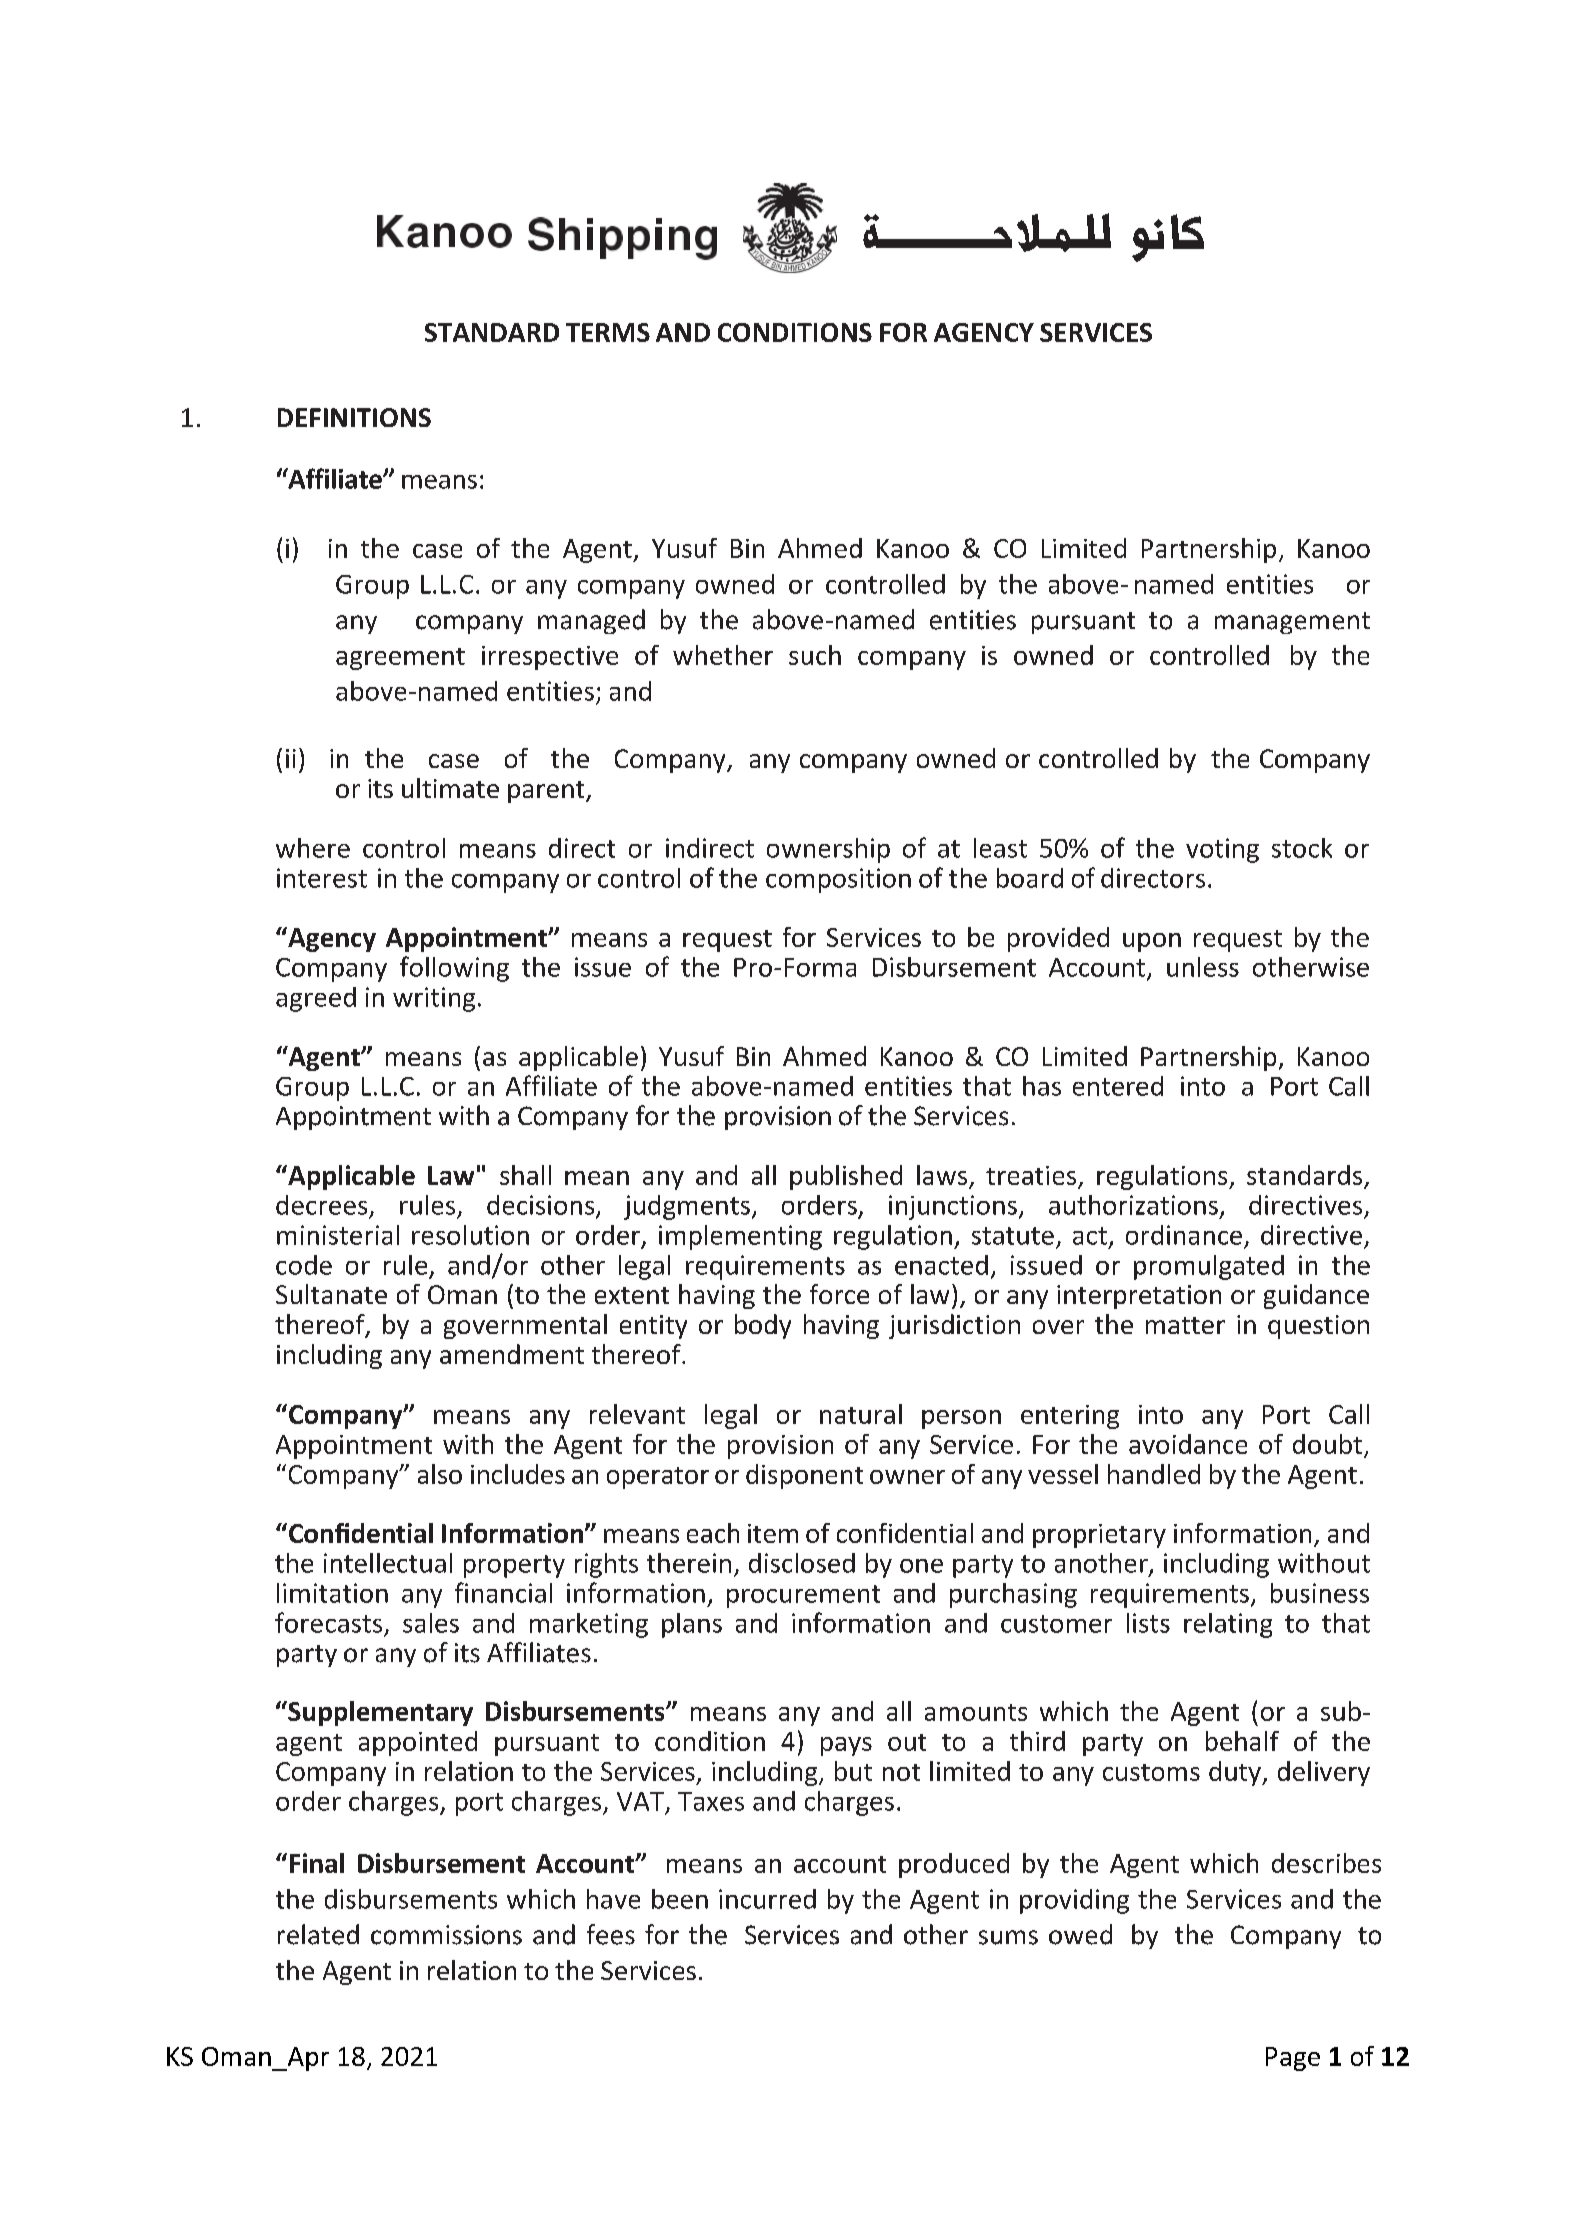 This page has width=1585, height=2240. Describe the element at coordinates (446, 1935) in the page. I see `commissions` at that location.
